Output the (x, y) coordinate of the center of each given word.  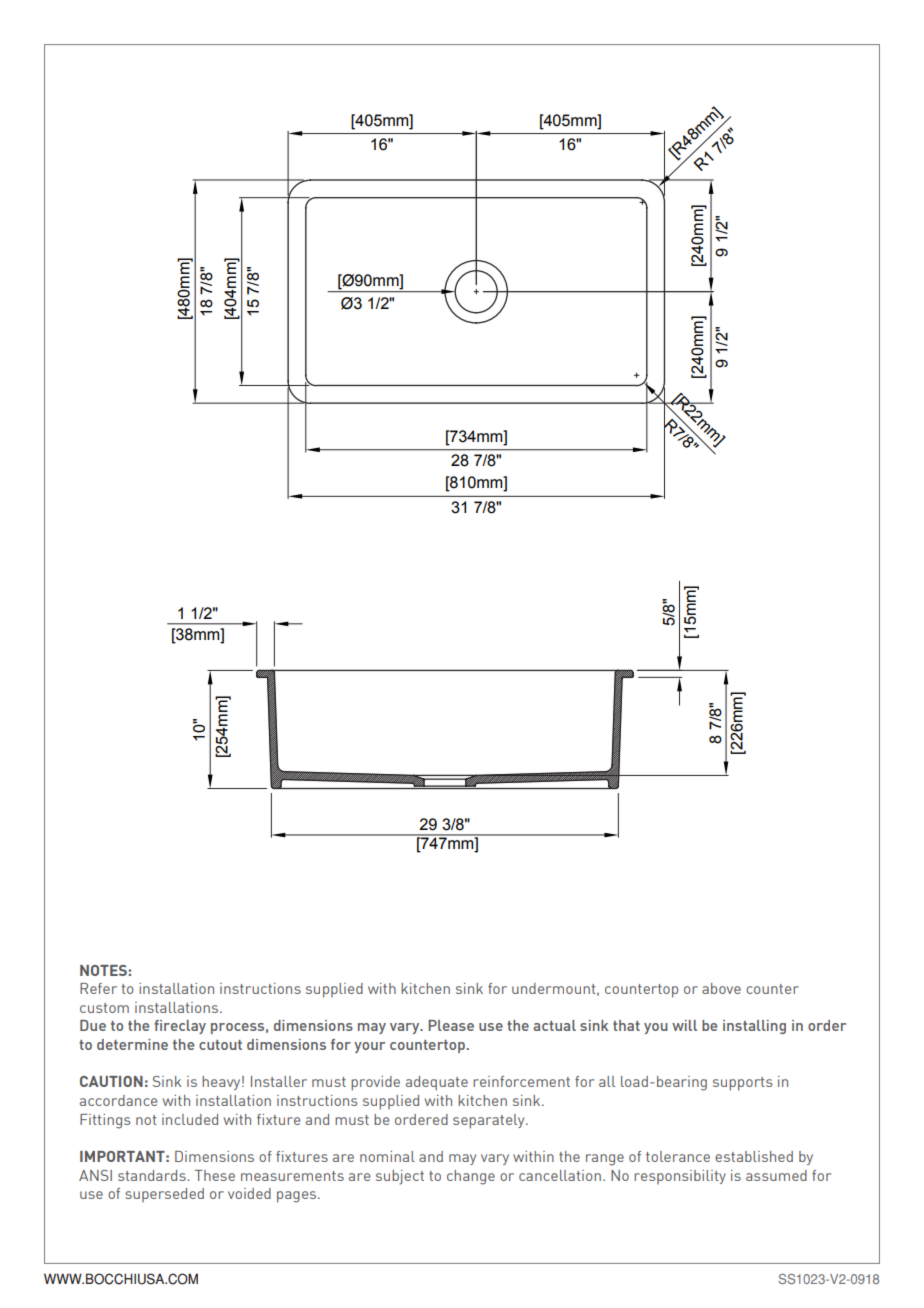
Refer (98, 988)
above (721, 988)
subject (400, 1177)
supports (742, 1084)
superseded (164, 1195)
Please (451, 1025)
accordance (118, 1100)
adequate (437, 1083)
